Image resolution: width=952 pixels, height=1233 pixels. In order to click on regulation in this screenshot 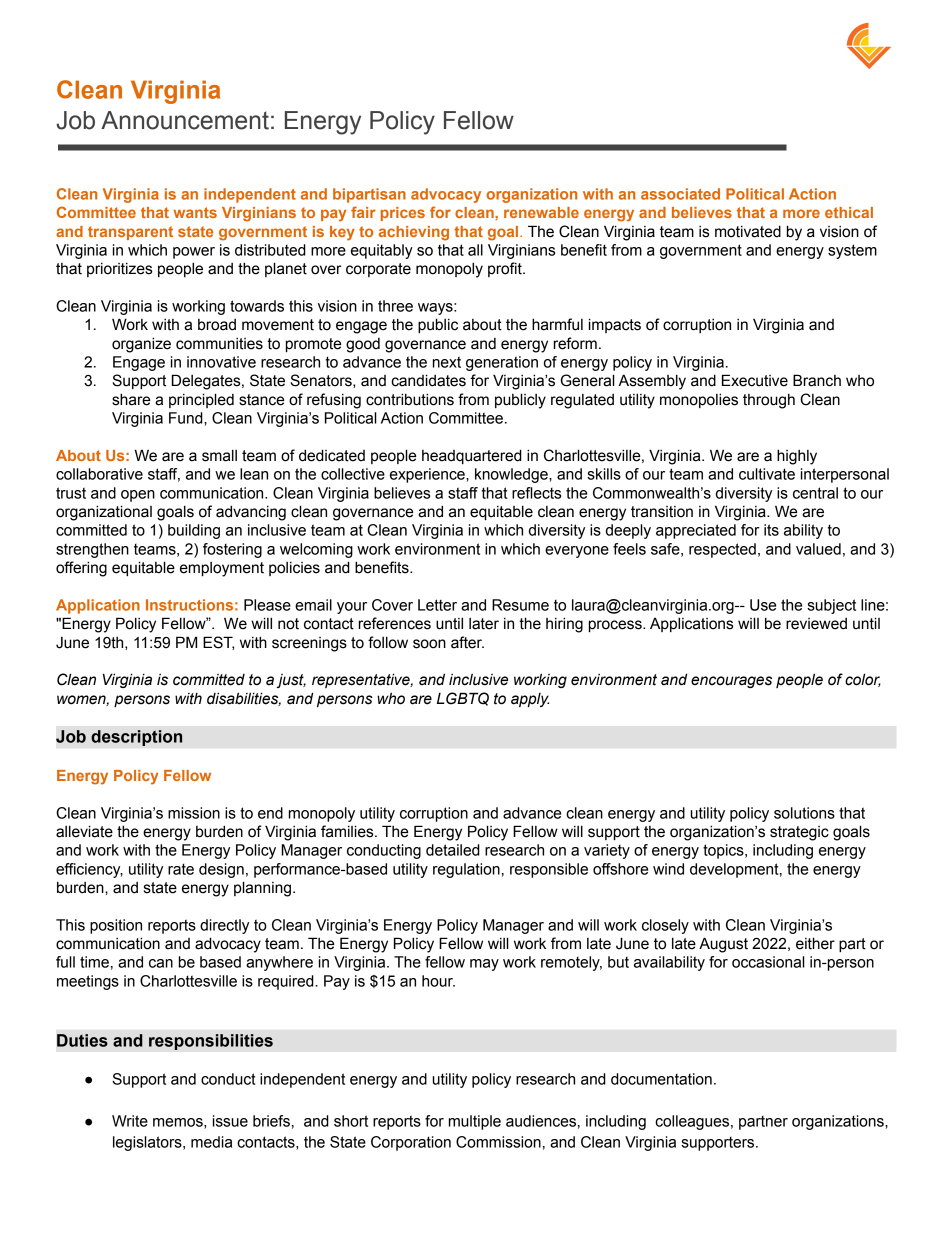, I will do `click(466, 870)`.
